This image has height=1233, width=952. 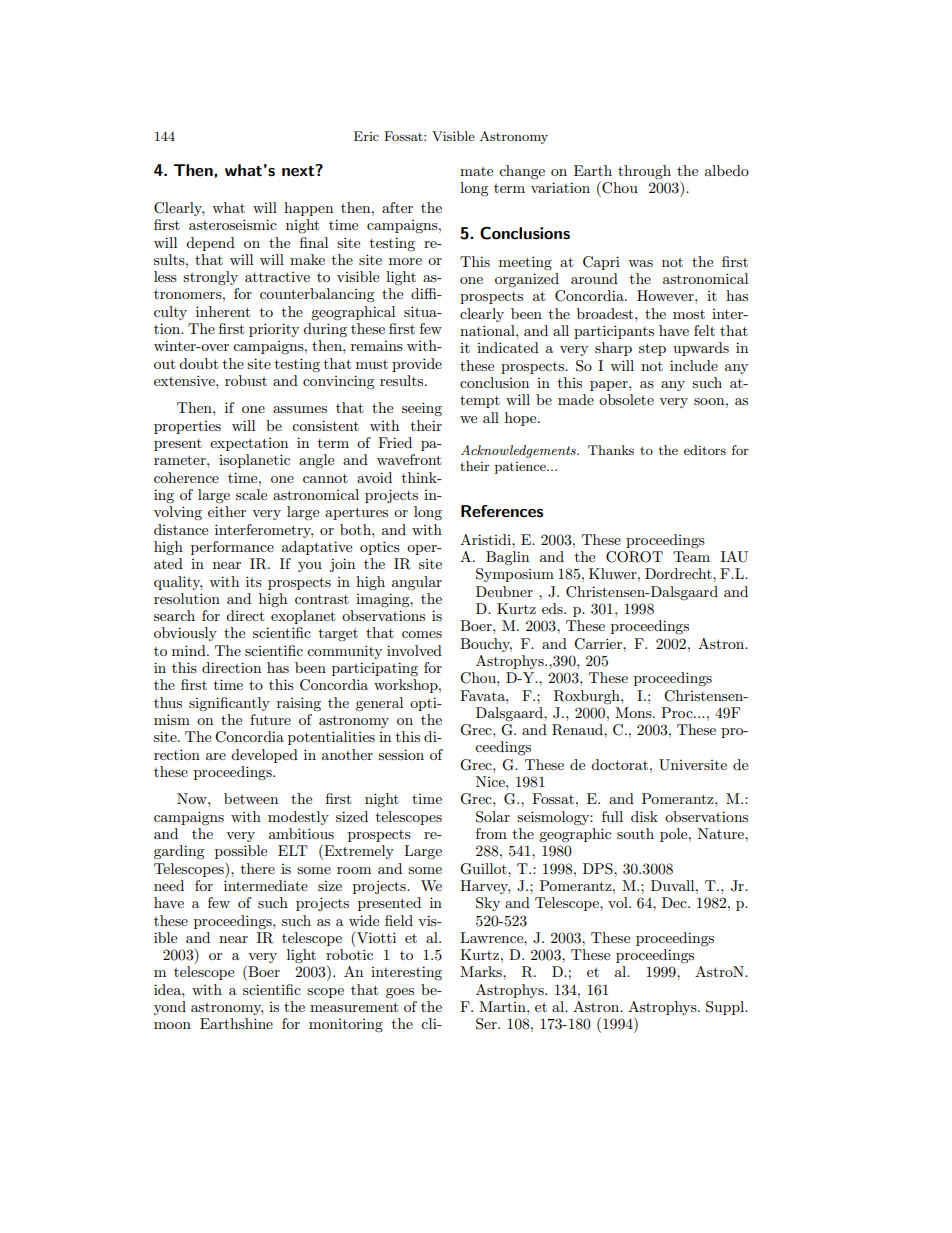 I want to click on Dordrecht, so click(x=679, y=573).
